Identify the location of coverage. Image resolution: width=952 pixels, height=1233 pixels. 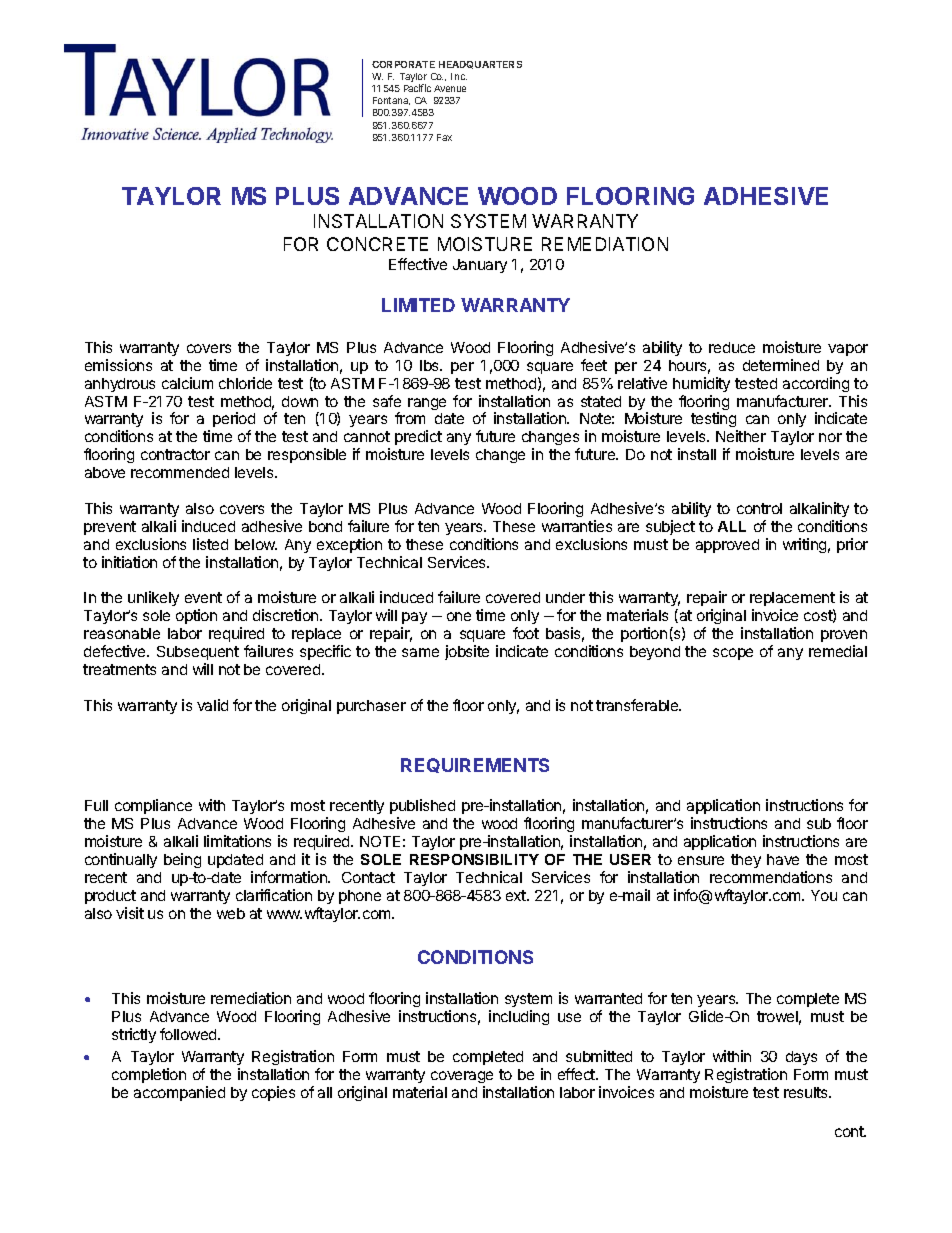
(462, 1077).
